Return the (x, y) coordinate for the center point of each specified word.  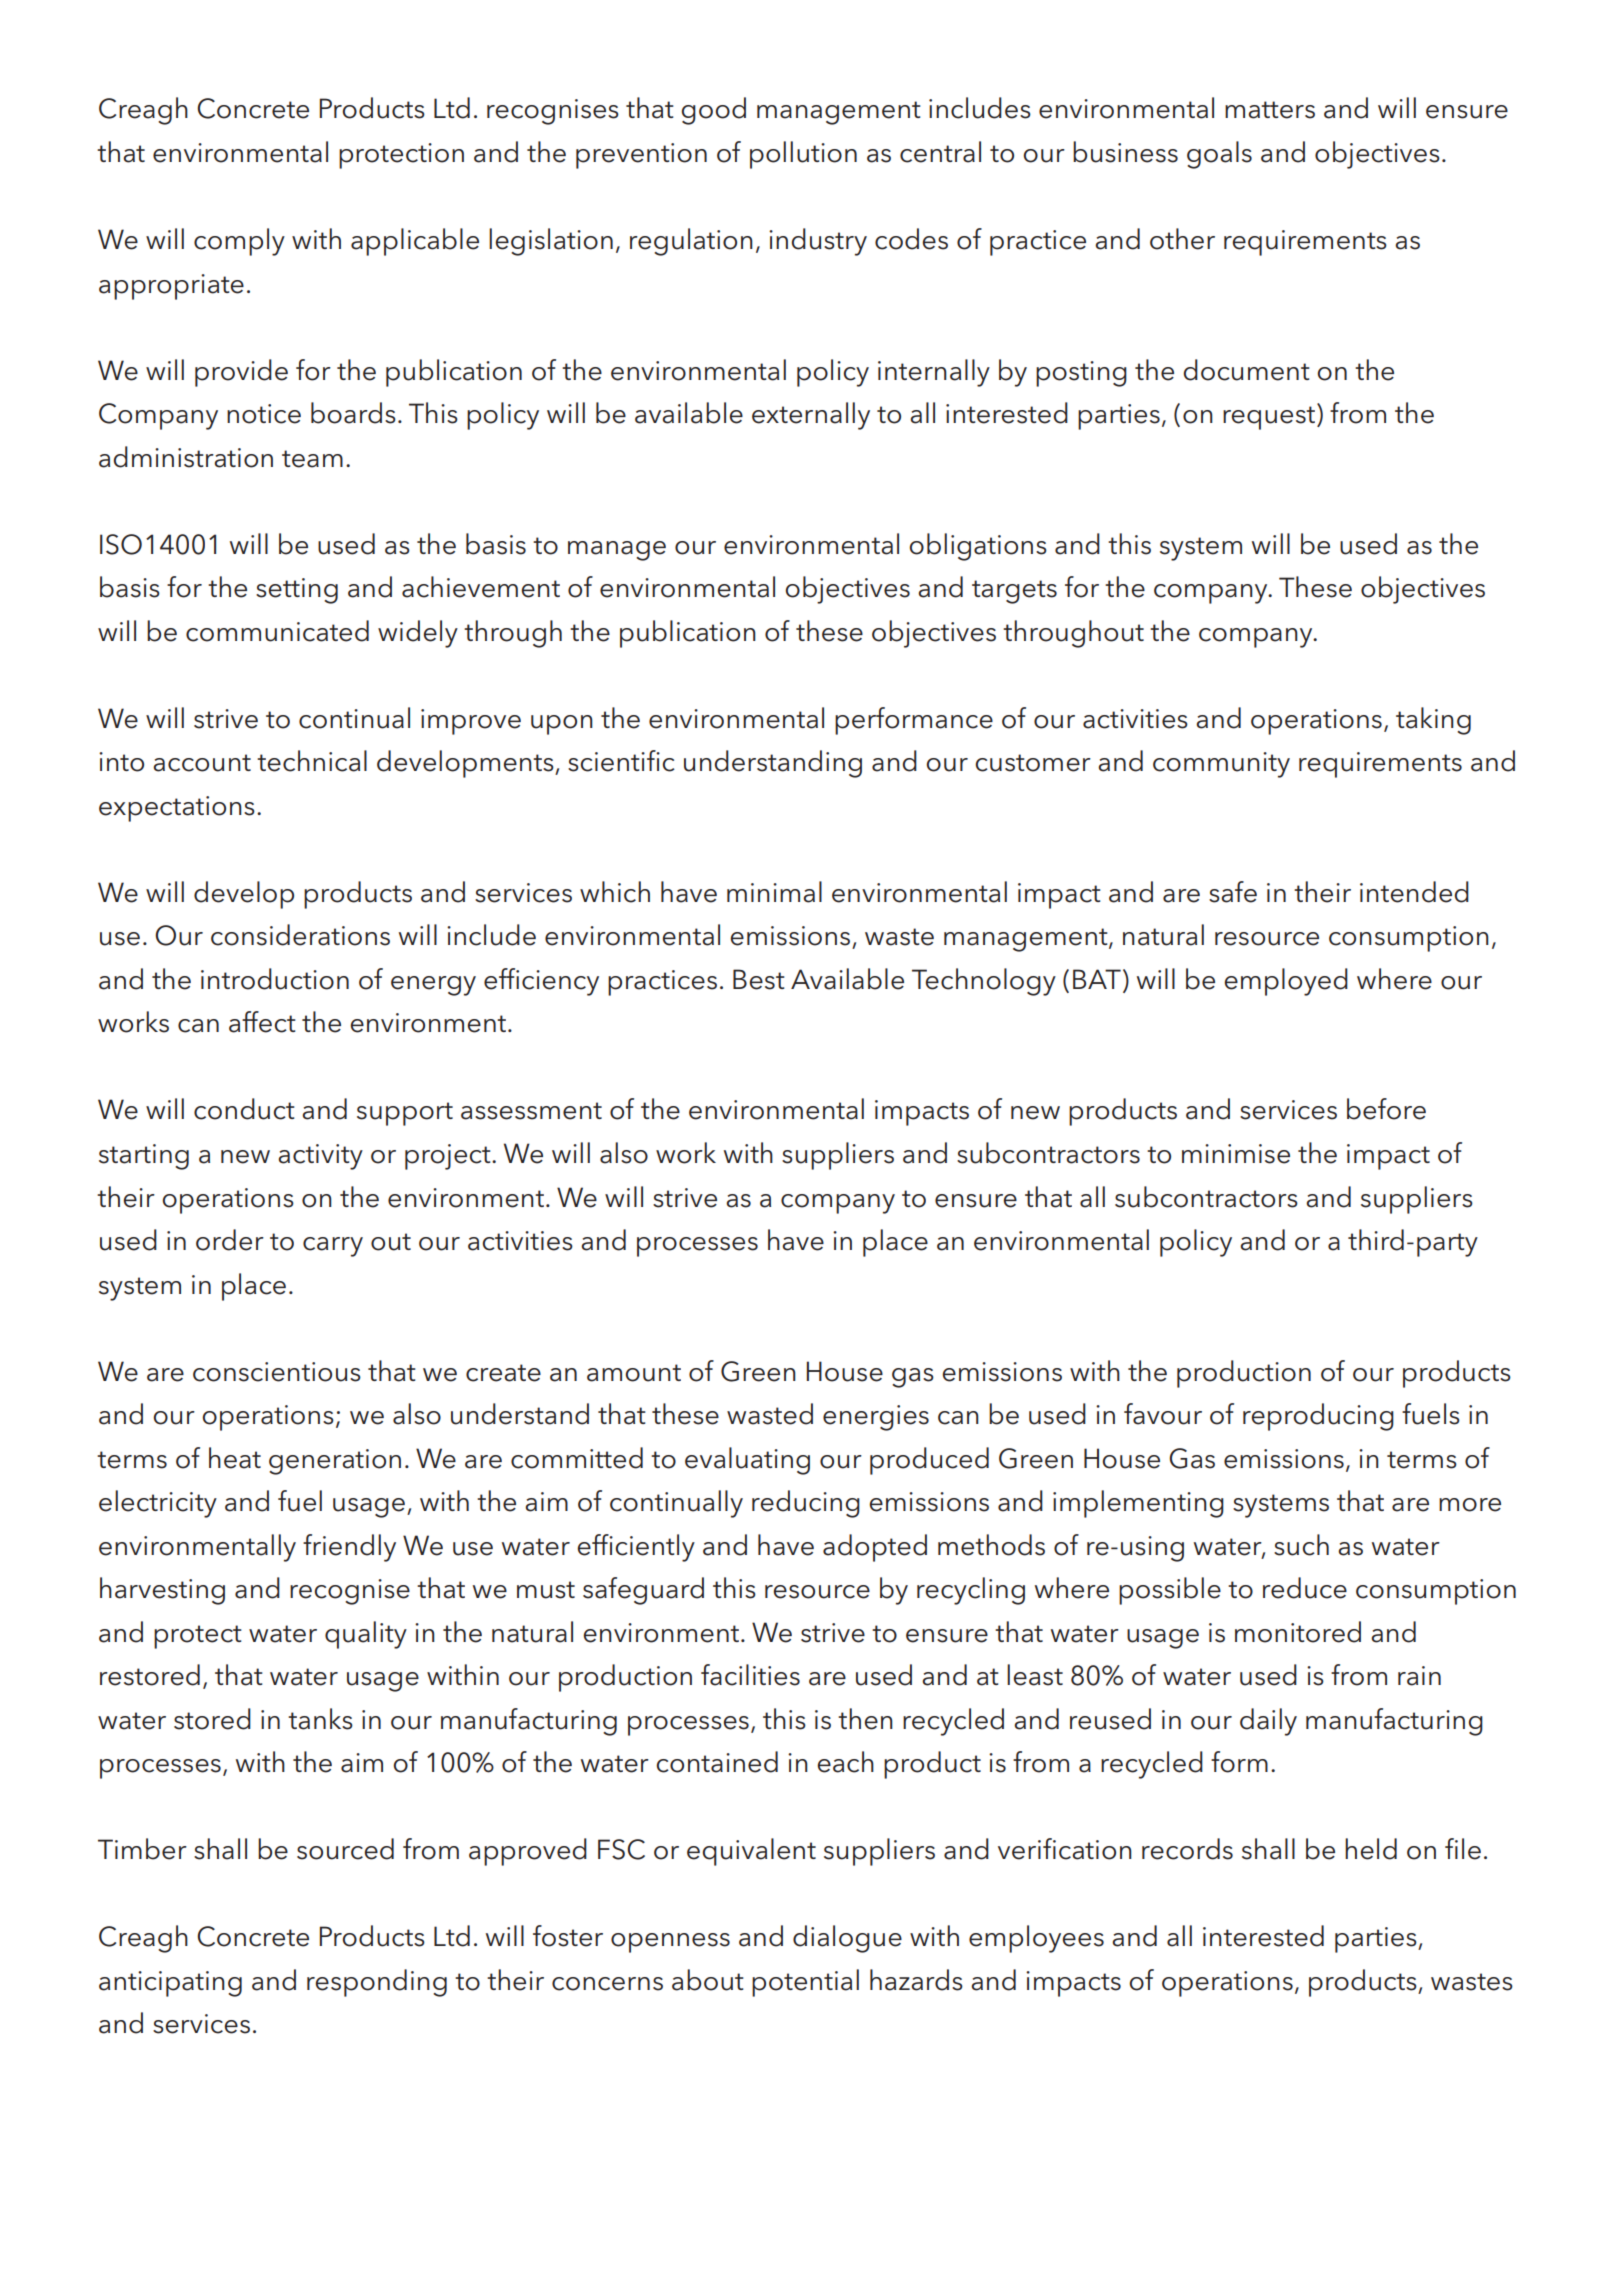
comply (239, 242)
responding (377, 1983)
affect (262, 1022)
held (1371, 1849)
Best (759, 979)
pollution (803, 155)
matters (1270, 110)
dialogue (847, 1939)
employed (1286, 982)
